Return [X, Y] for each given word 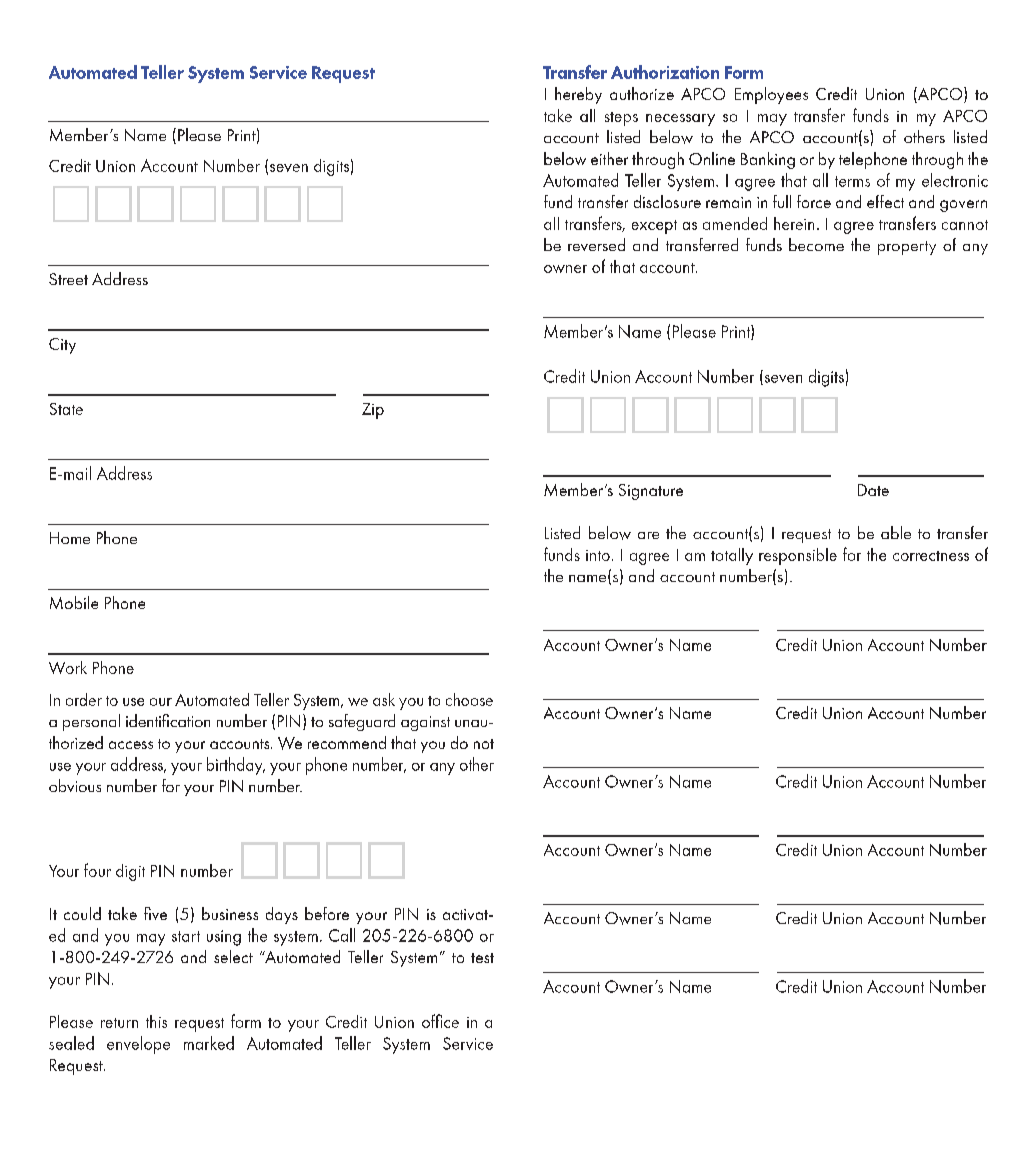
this [156, 1021]
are [648, 535]
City [62, 346]
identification [168, 720]
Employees [771, 95]
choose [469, 699]
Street [68, 279]
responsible [798, 556]
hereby [578, 95]
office [440, 1021]
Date [873, 490]
